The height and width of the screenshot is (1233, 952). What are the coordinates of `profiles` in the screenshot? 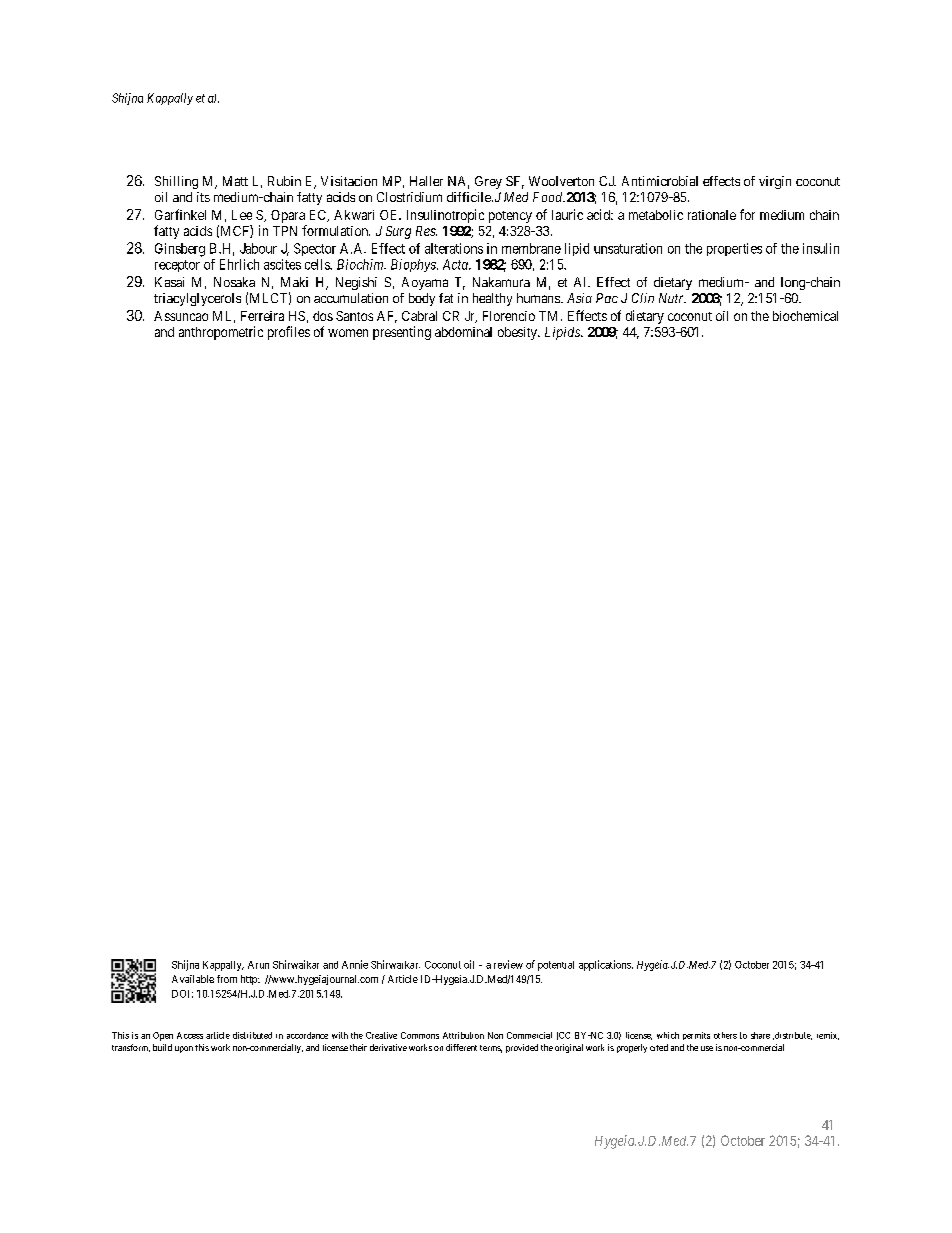 It's located at (289, 333).
